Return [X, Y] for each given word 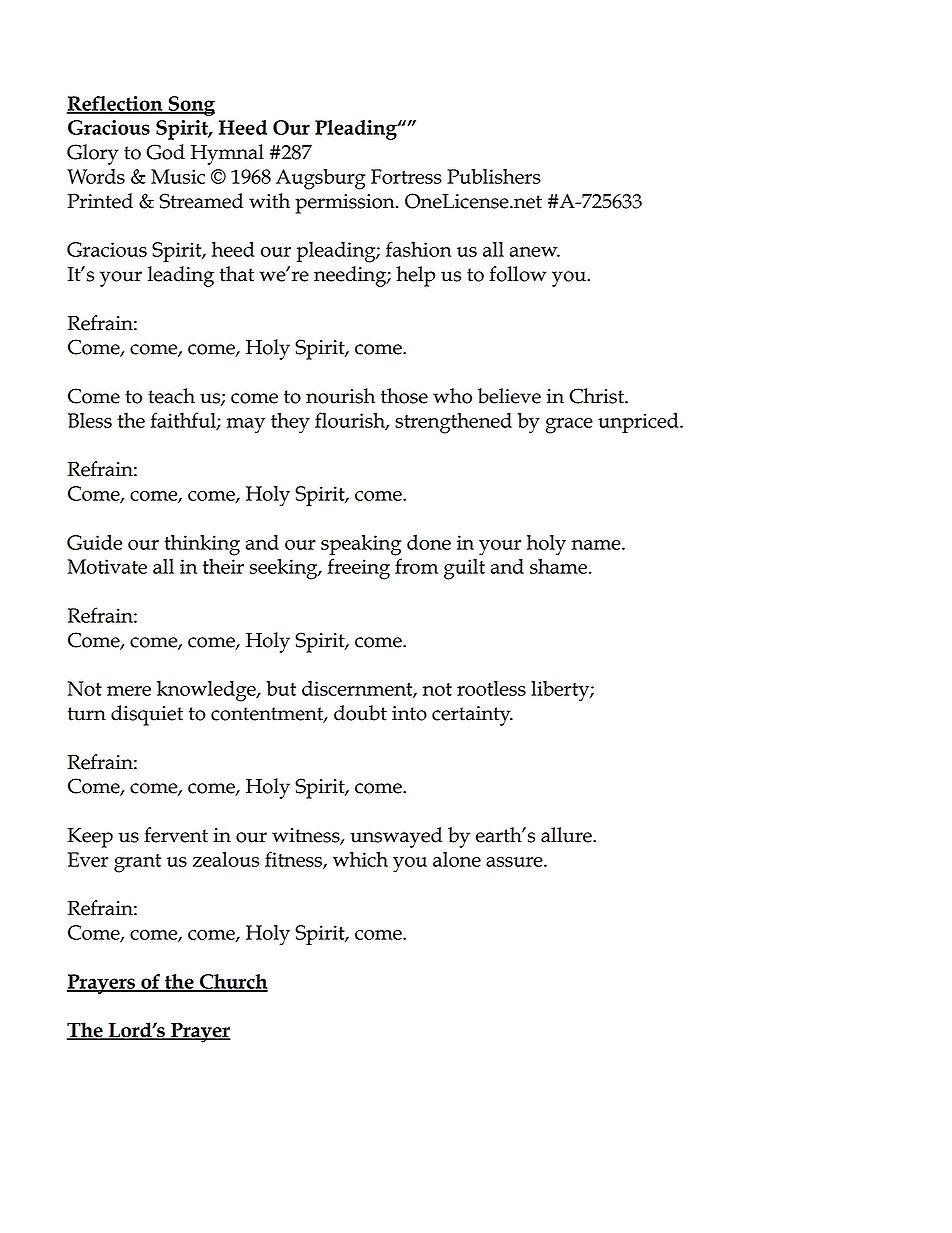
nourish [340, 396]
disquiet [147, 715]
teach [171, 396]
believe [509, 396]
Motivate [107, 566]
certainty [472, 716]
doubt [360, 713]
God [165, 152]
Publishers [494, 176]
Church [232, 982]
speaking [361, 545]
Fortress [406, 176]
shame [558, 566]
